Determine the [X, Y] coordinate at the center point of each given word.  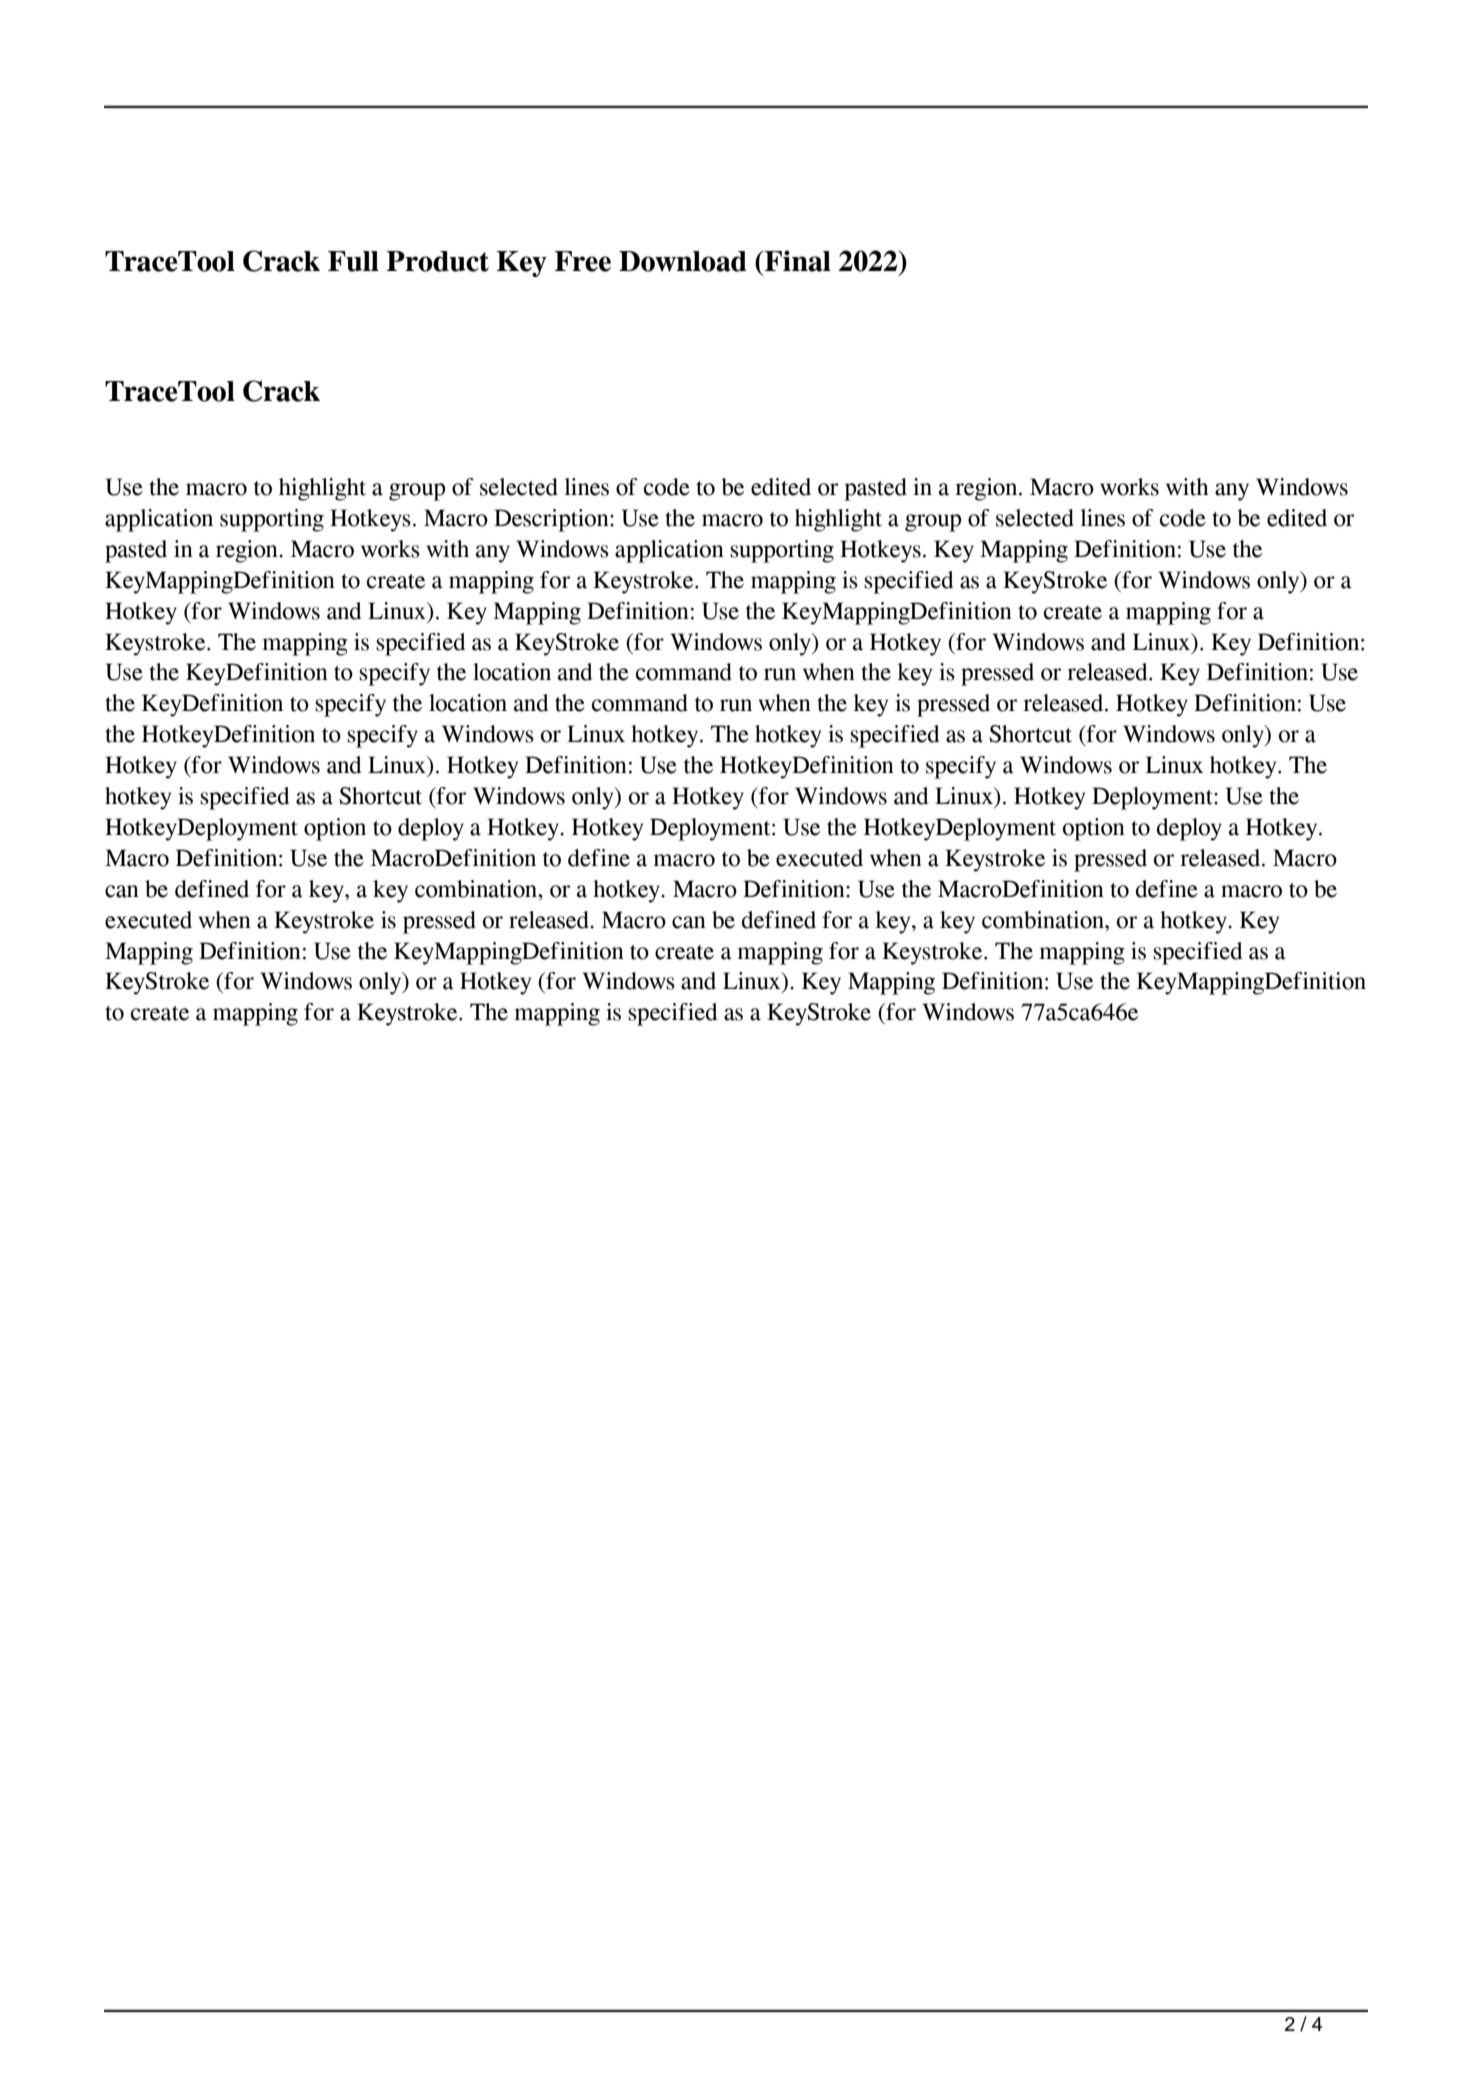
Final [797, 261]
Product [438, 261]
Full [353, 261]
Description [552, 520]
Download [683, 261]
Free [583, 261]
